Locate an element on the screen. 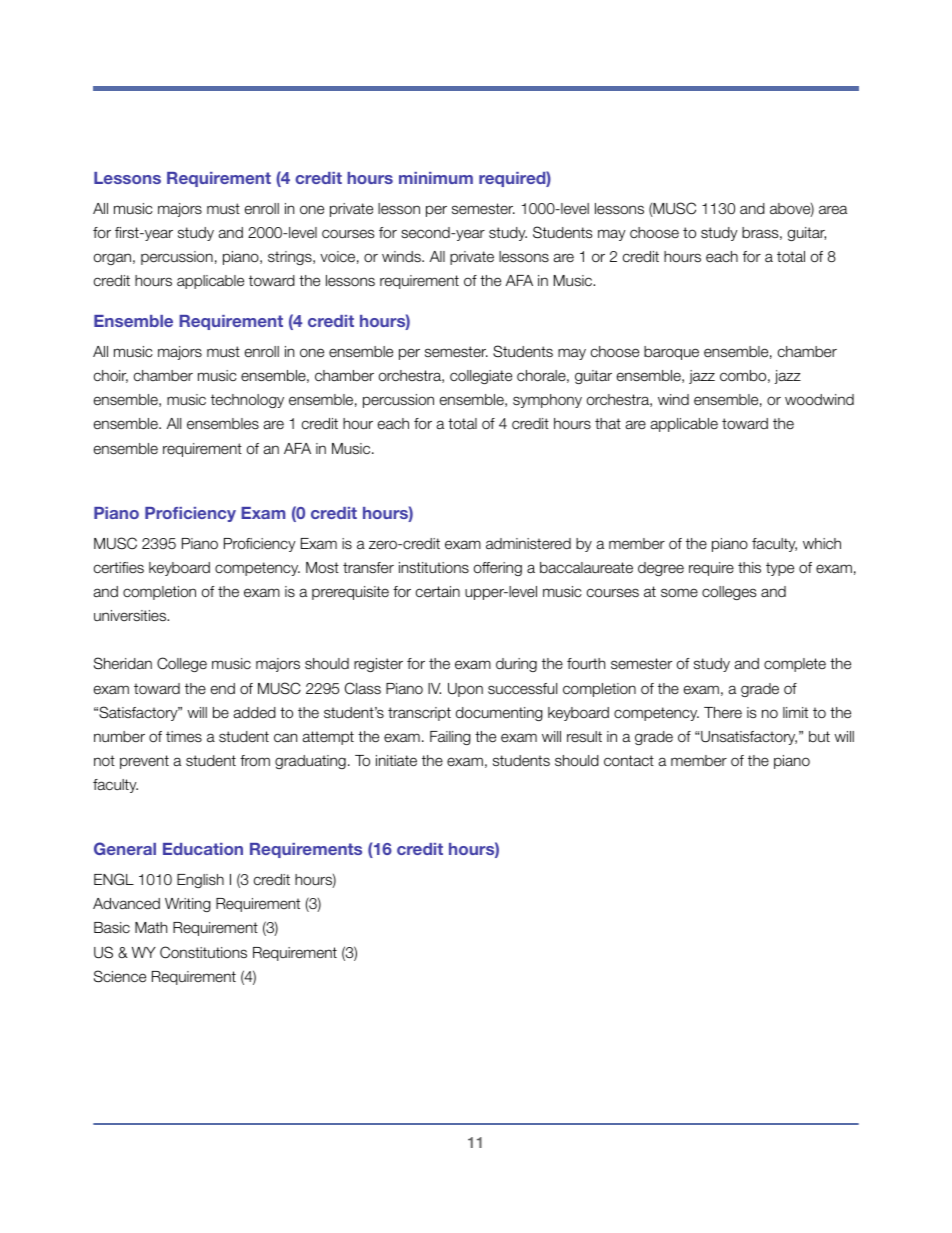 The height and width of the screenshot is (1233, 952). that is located at coordinates (608, 423).
